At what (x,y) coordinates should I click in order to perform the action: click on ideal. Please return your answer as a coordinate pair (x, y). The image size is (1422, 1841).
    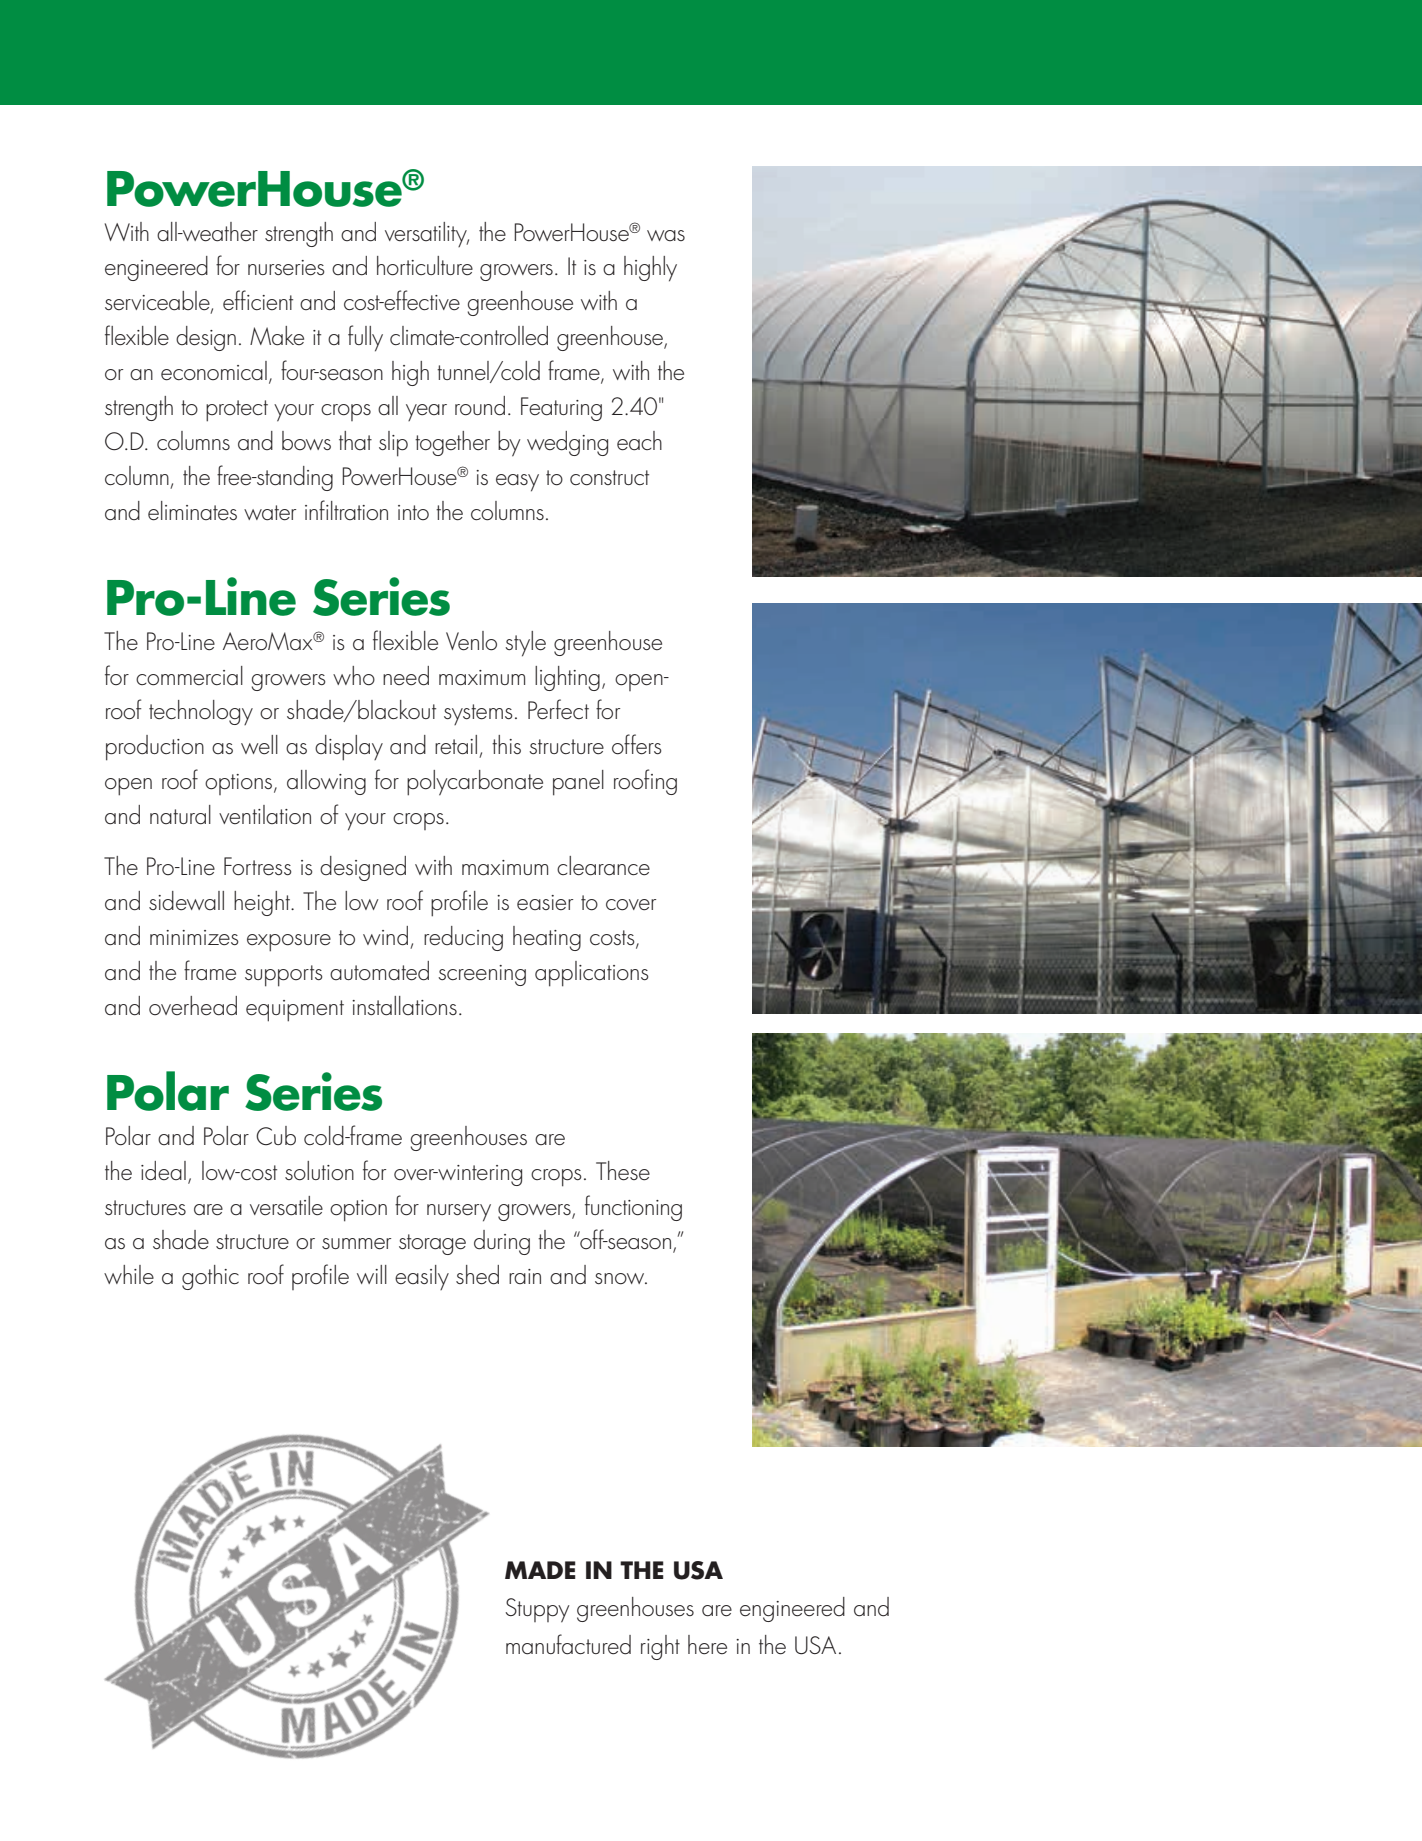
    Looking at the image, I should click on (163, 1171).
